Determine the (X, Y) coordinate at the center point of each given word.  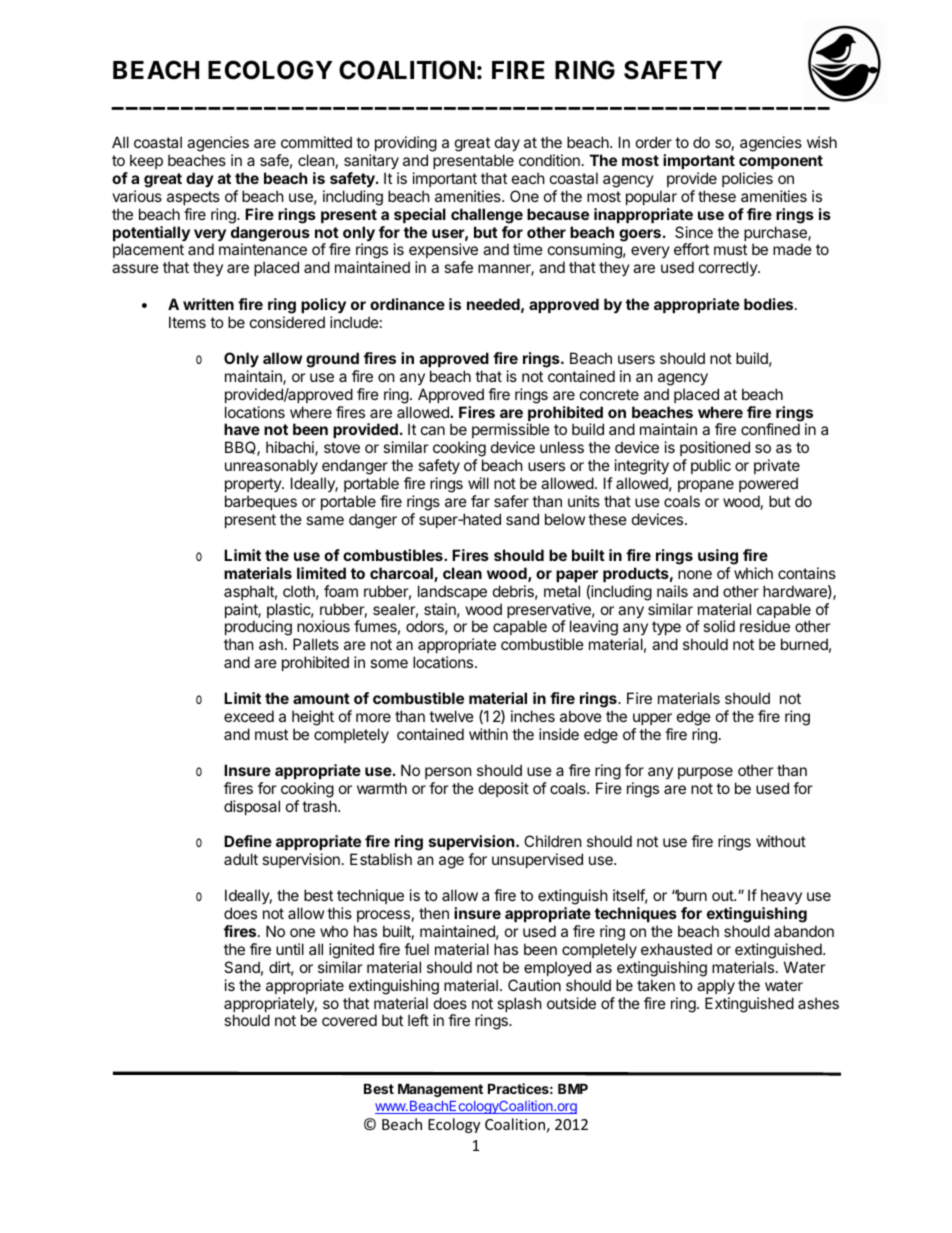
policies (747, 179)
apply (716, 986)
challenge (487, 216)
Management (440, 1090)
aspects (193, 198)
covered (349, 1020)
